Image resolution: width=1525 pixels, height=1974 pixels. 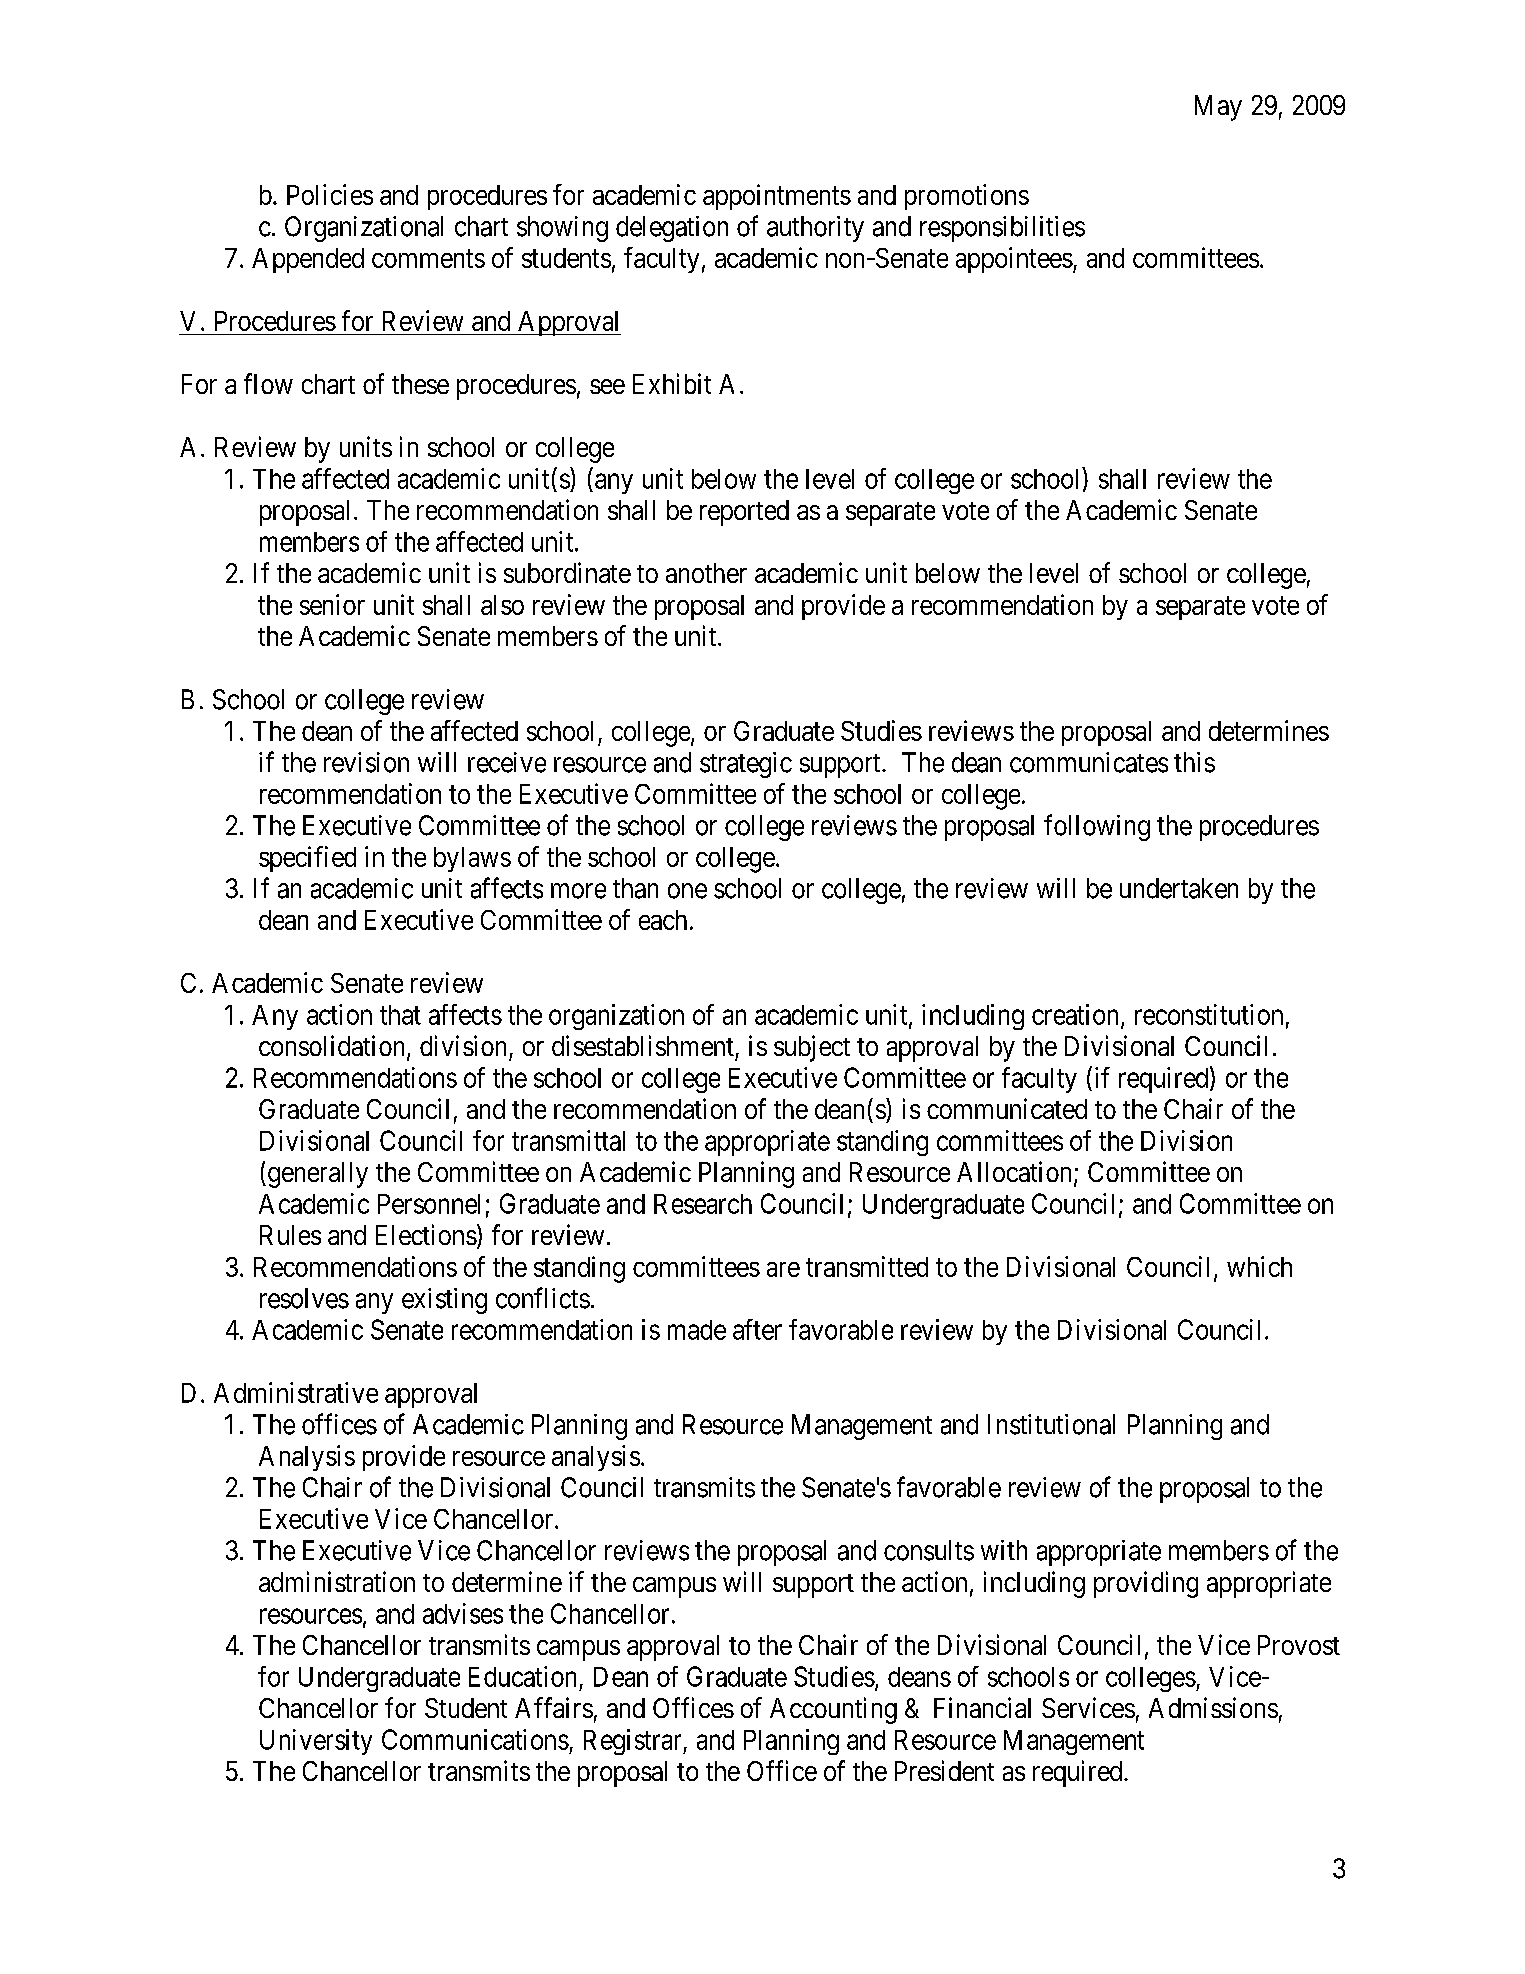 What do you see at coordinates (1179, 888) in the screenshot?
I see `undertaken` at bounding box center [1179, 888].
